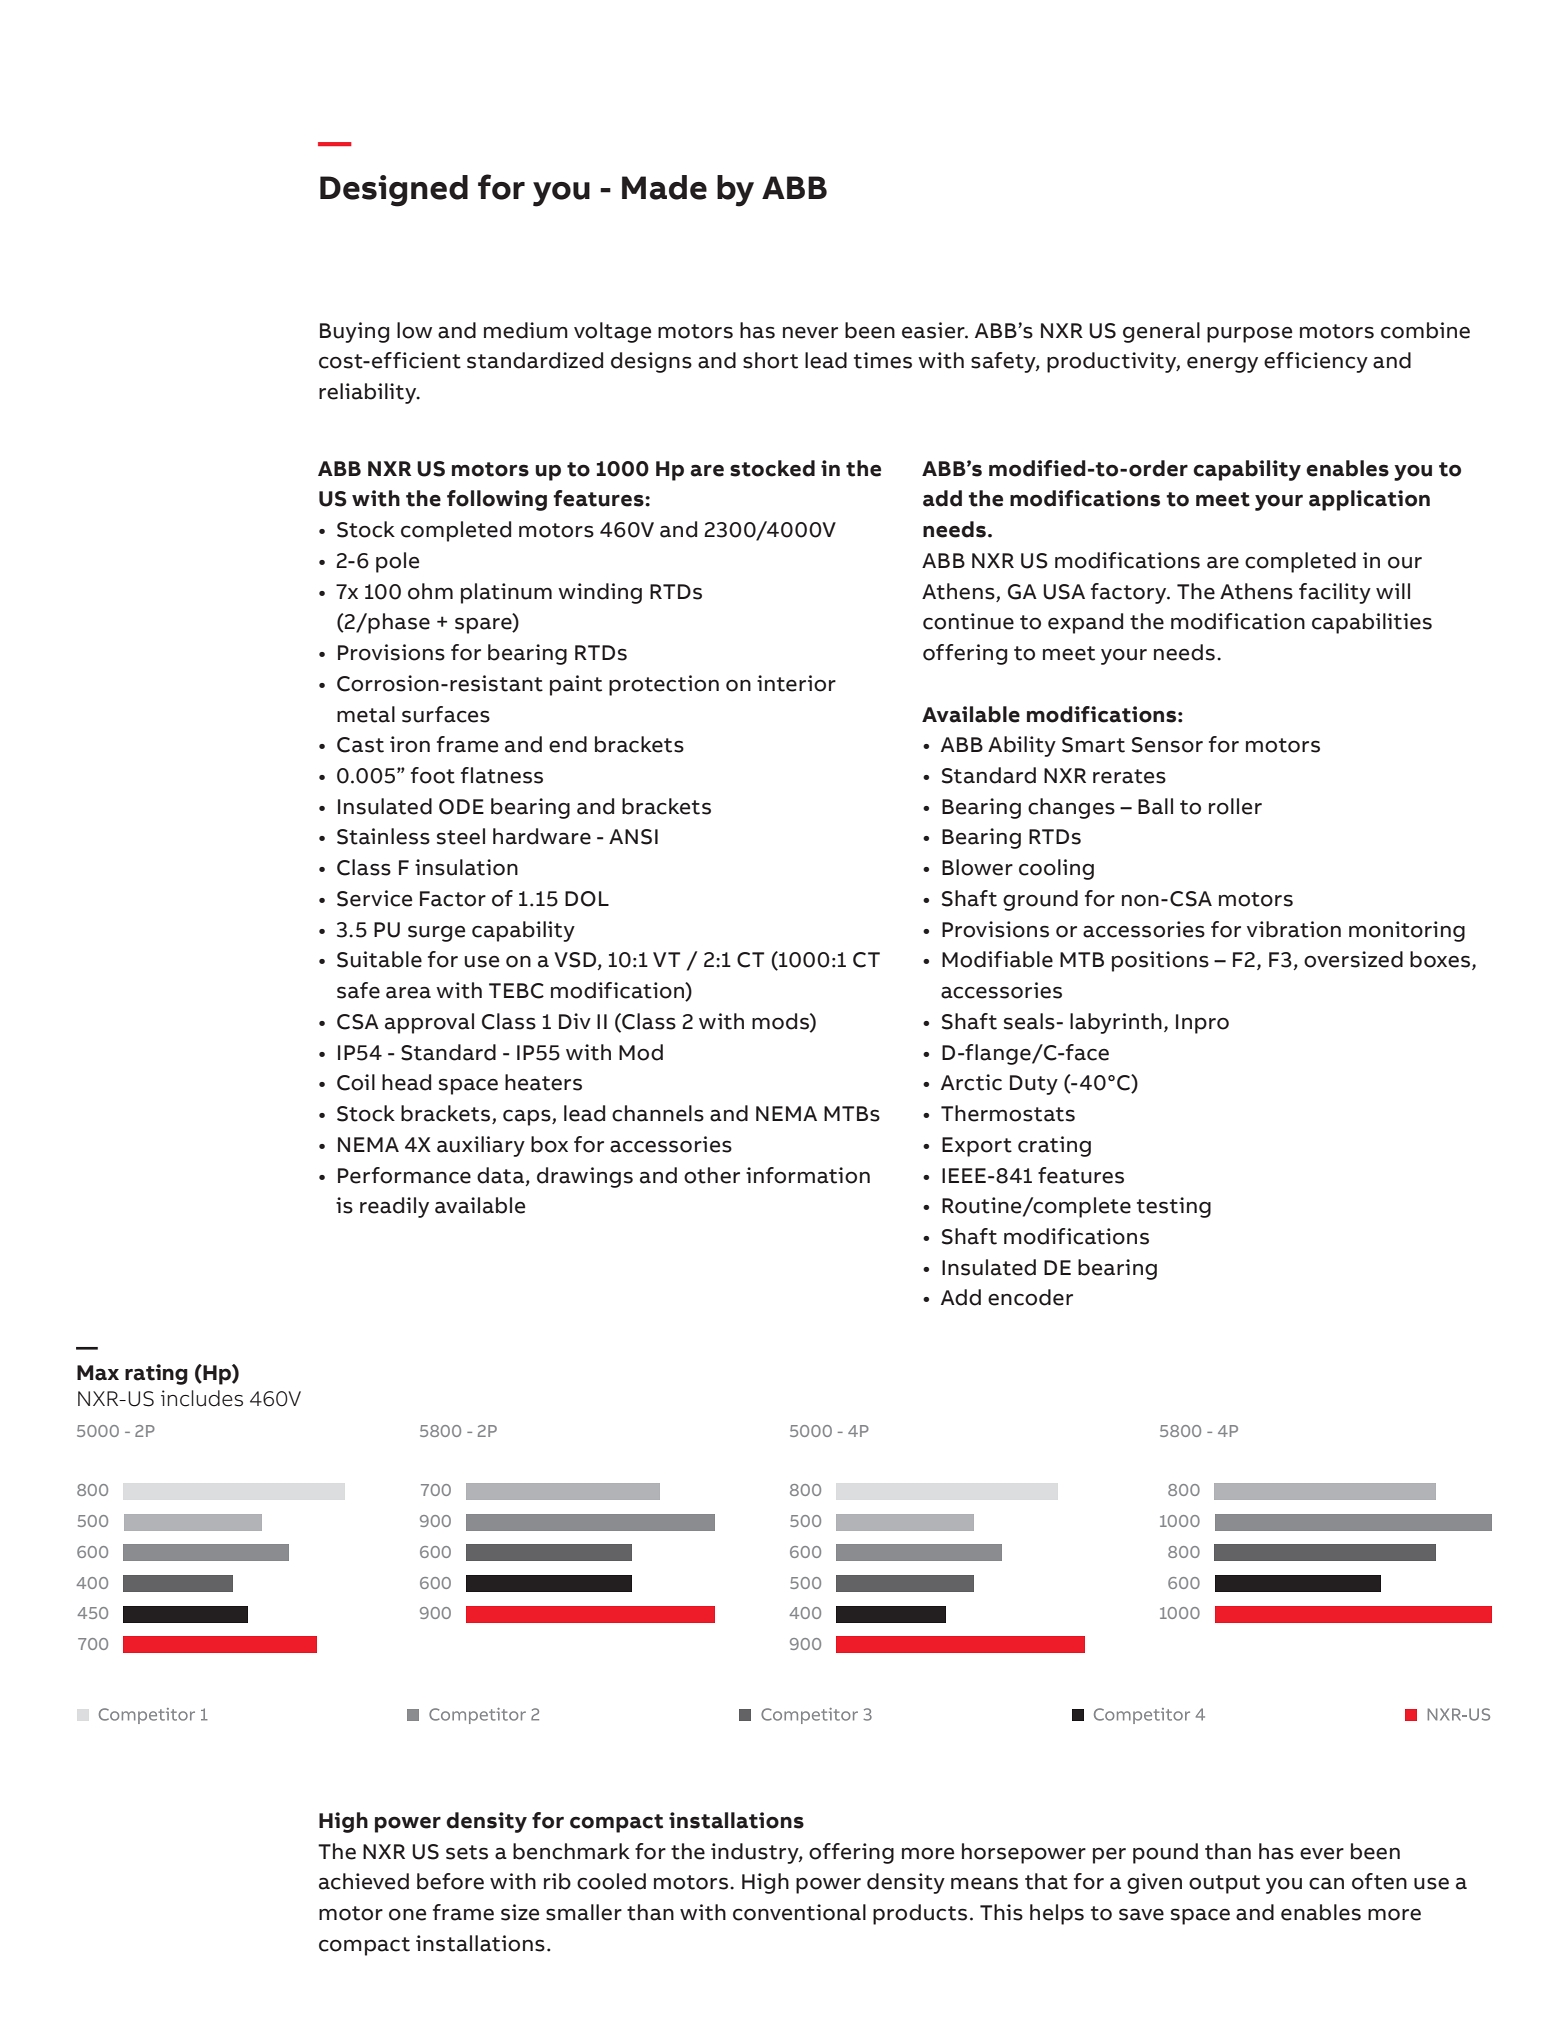 The height and width of the page is (2028, 1567). I want to click on Designed, so click(394, 191).
